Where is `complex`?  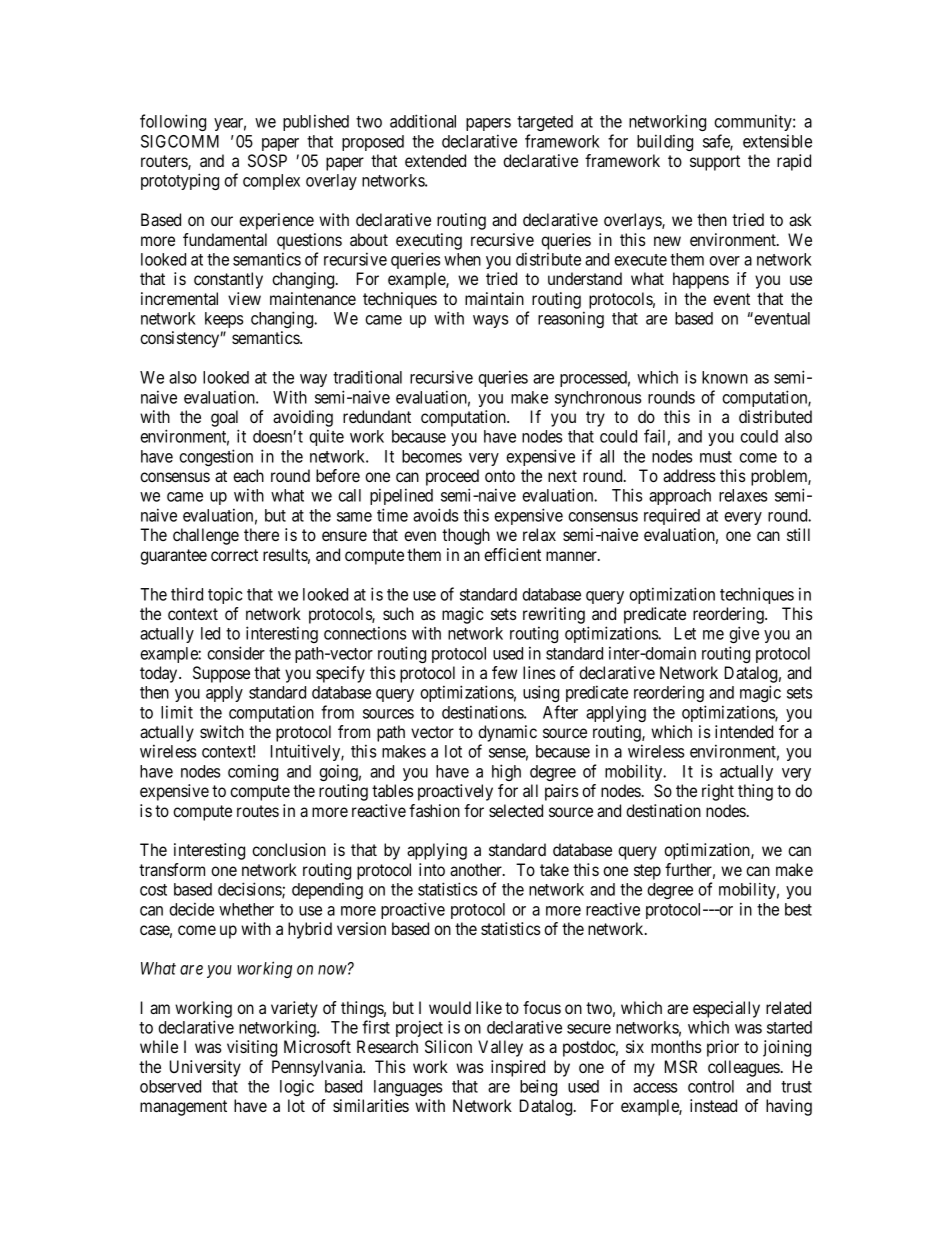 complex is located at coordinates (271, 182).
